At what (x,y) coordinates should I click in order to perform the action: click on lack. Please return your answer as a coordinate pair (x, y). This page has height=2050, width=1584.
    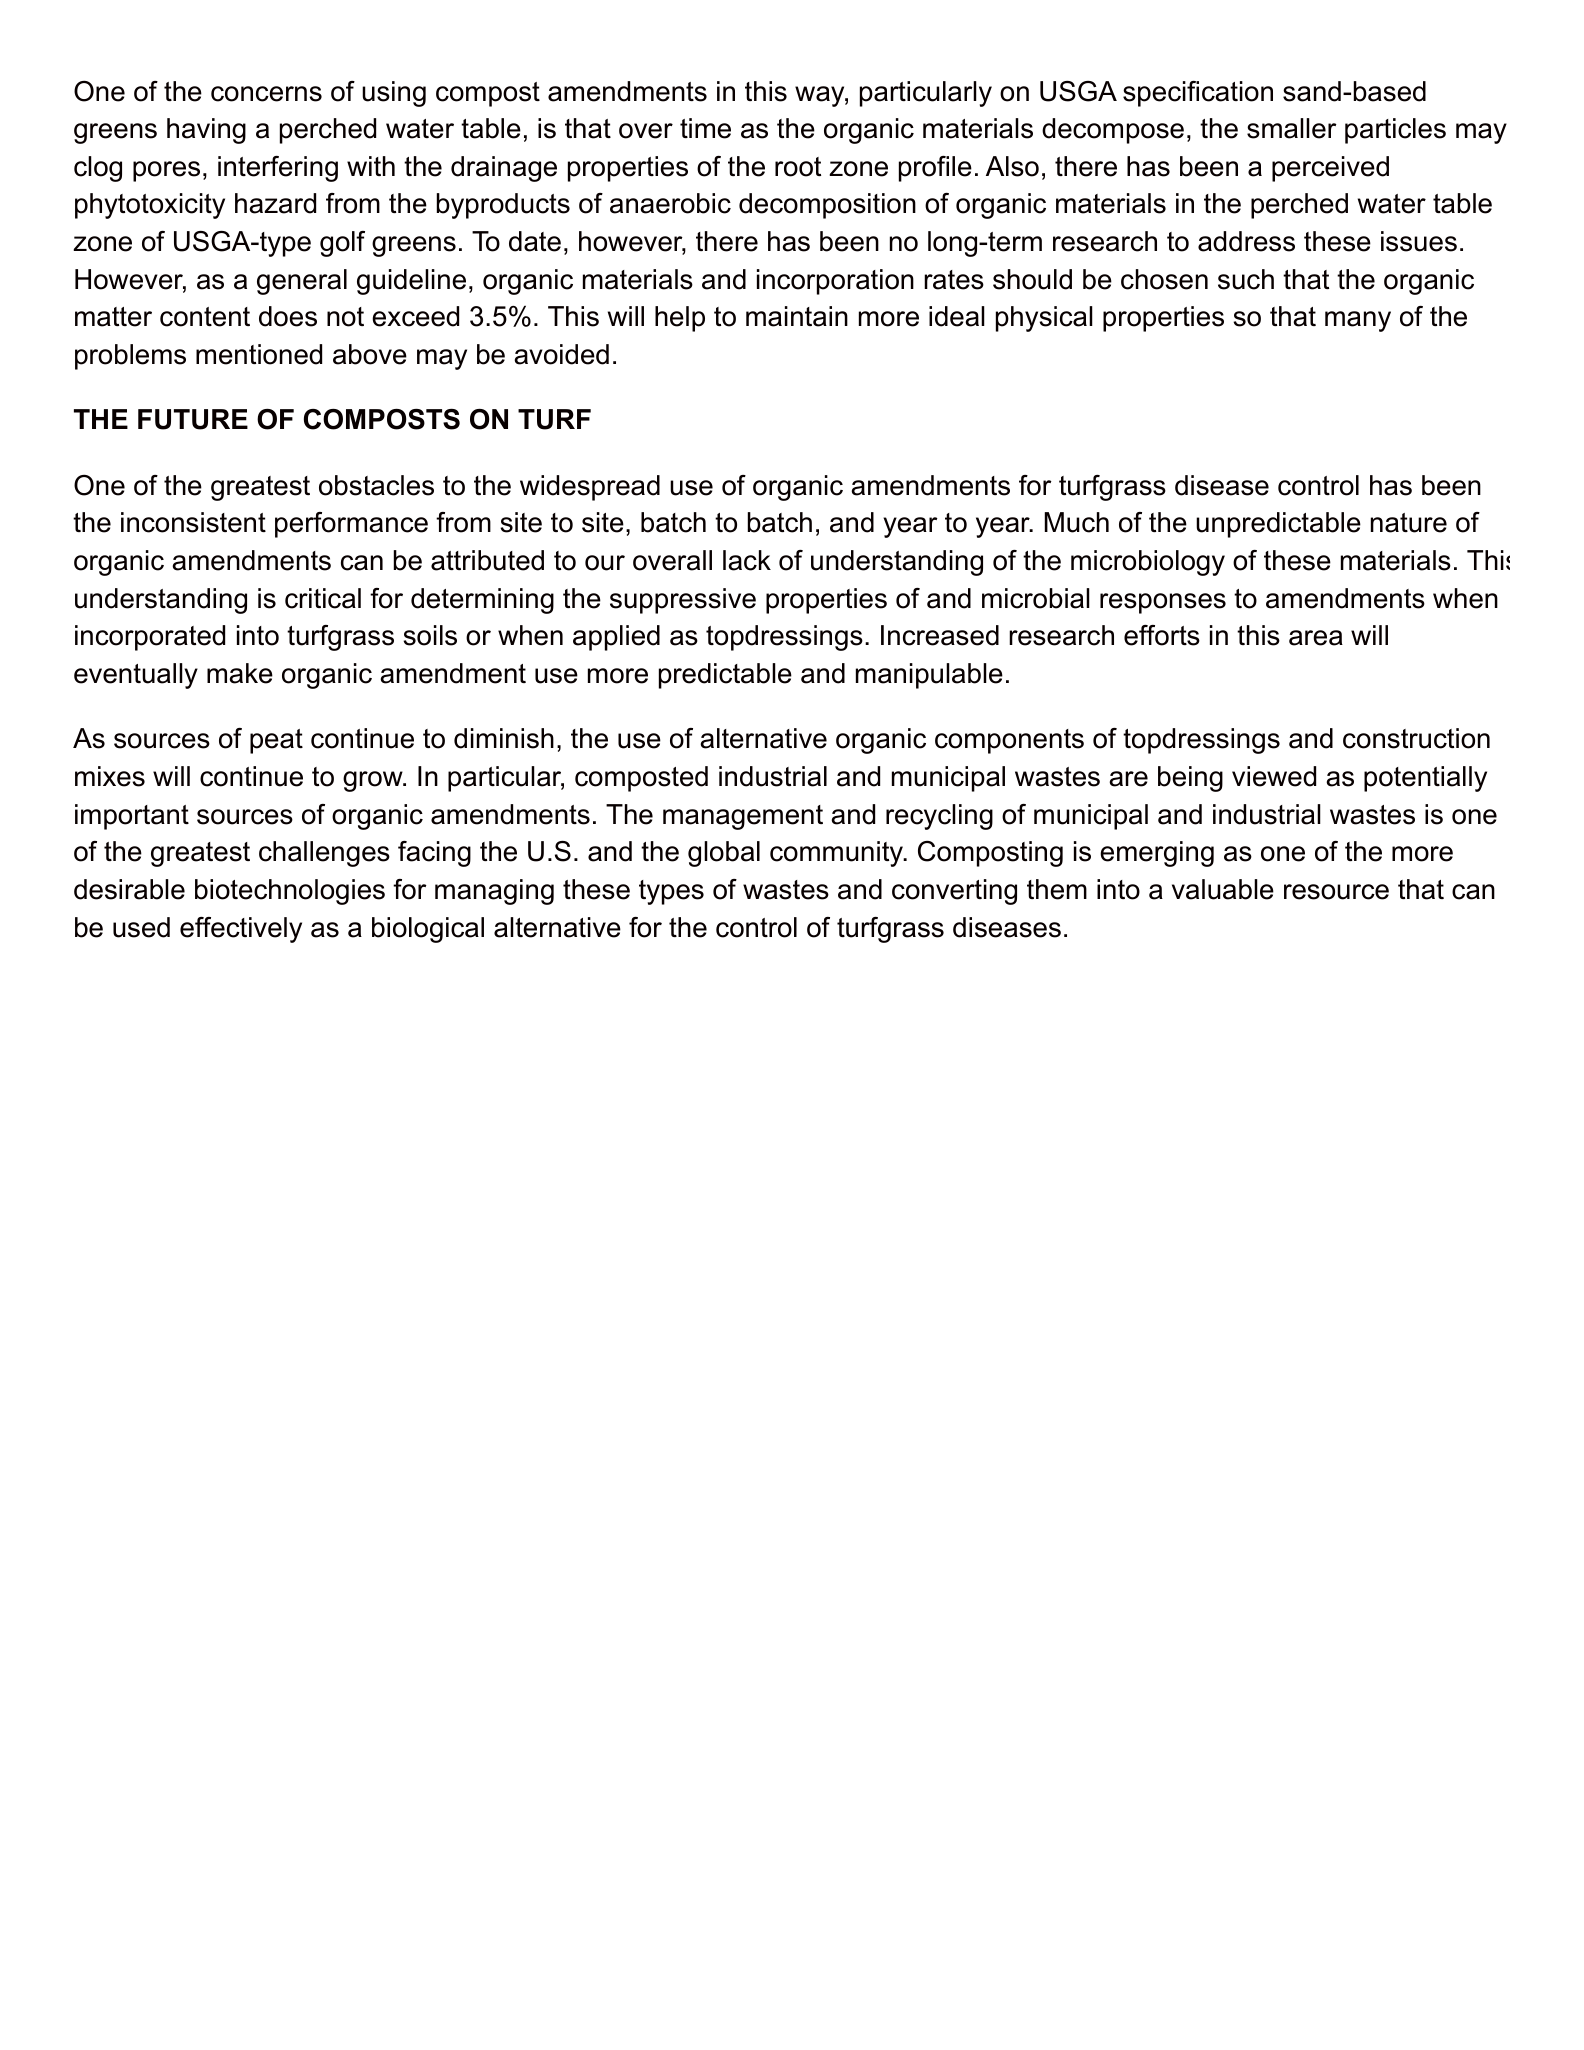
    Looking at the image, I should click on (747, 560).
